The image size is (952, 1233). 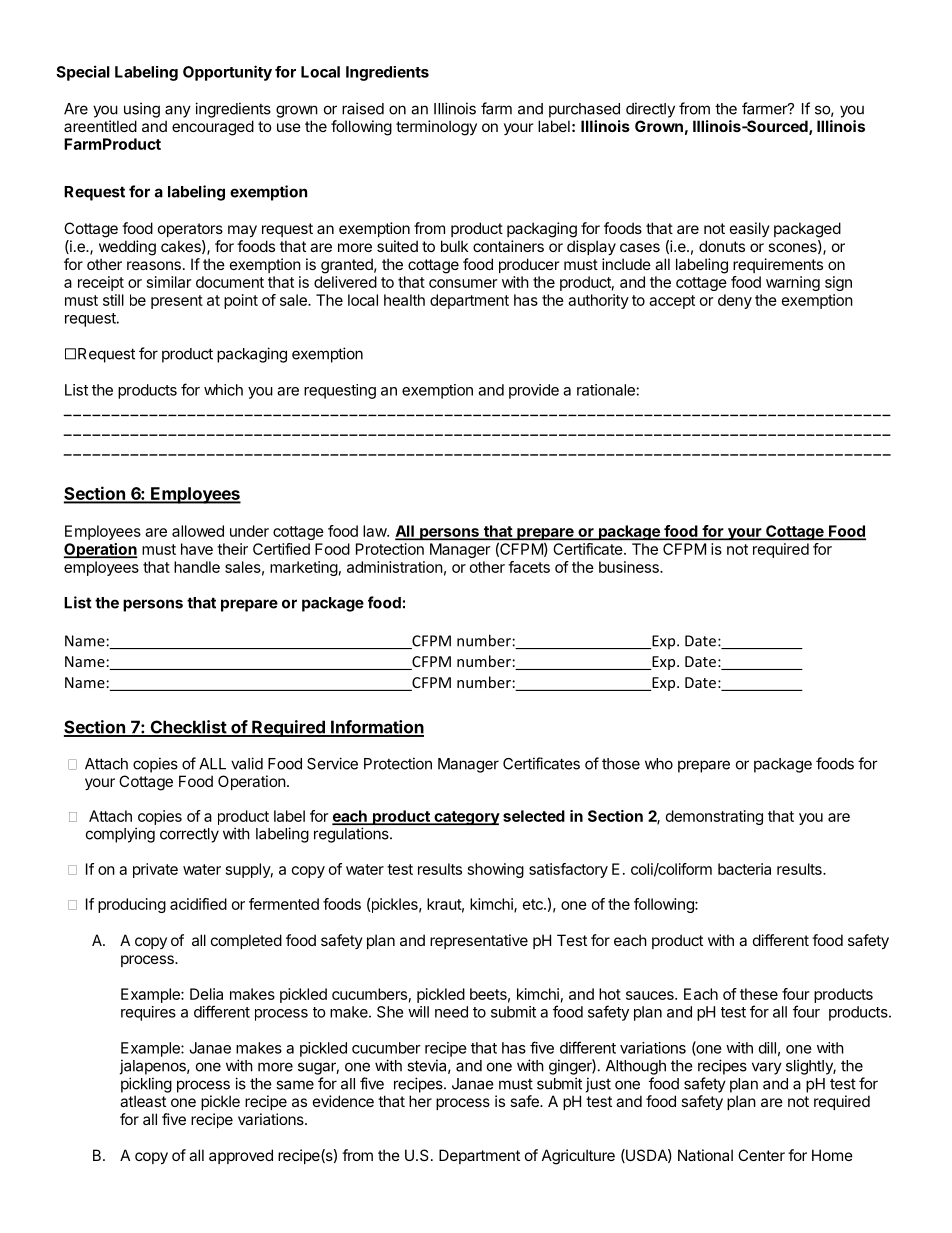 I want to click on category, so click(x=466, y=818).
